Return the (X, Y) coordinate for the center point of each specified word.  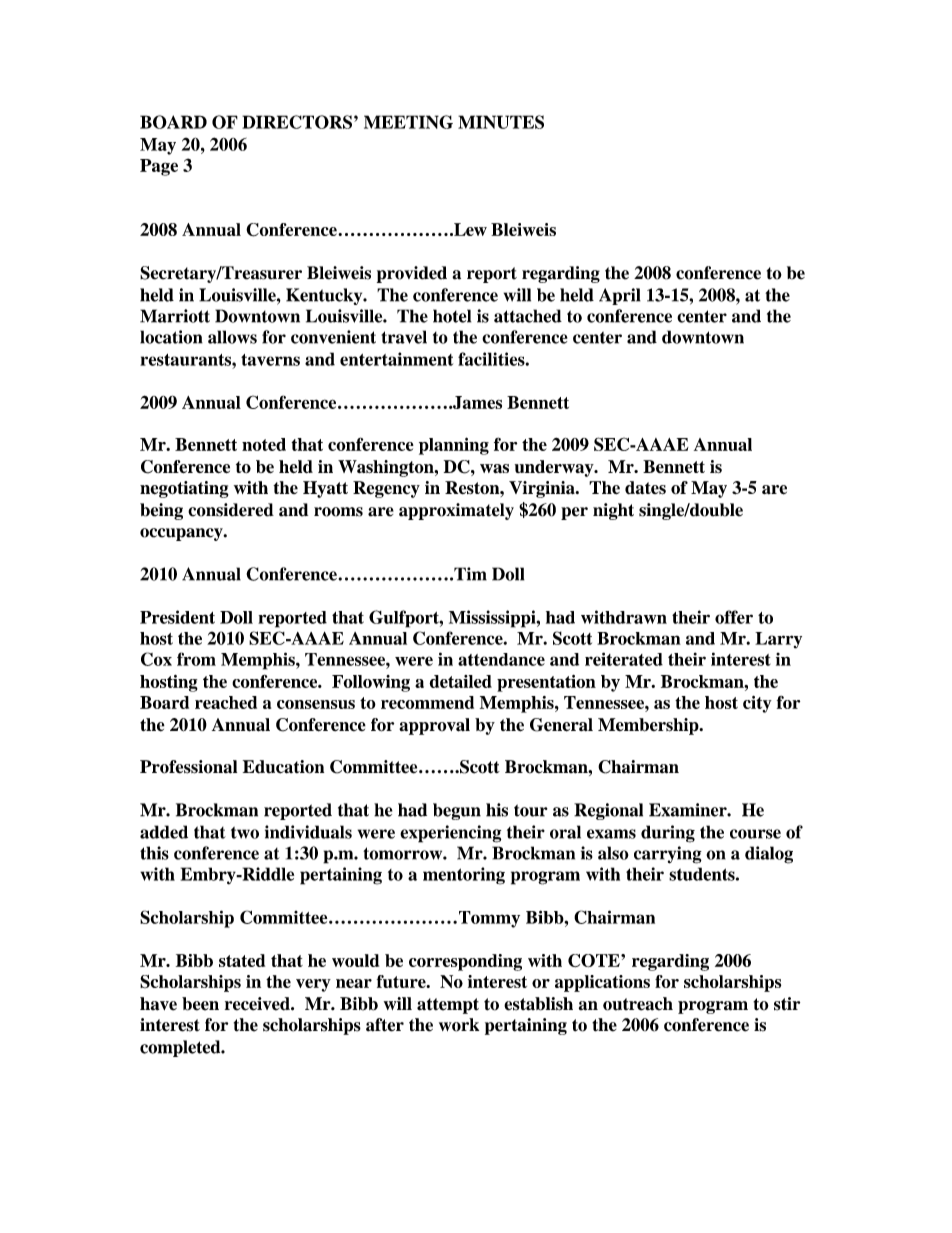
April (620, 296)
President (177, 617)
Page (159, 167)
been (200, 1004)
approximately (456, 511)
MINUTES (501, 122)
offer (734, 617)
